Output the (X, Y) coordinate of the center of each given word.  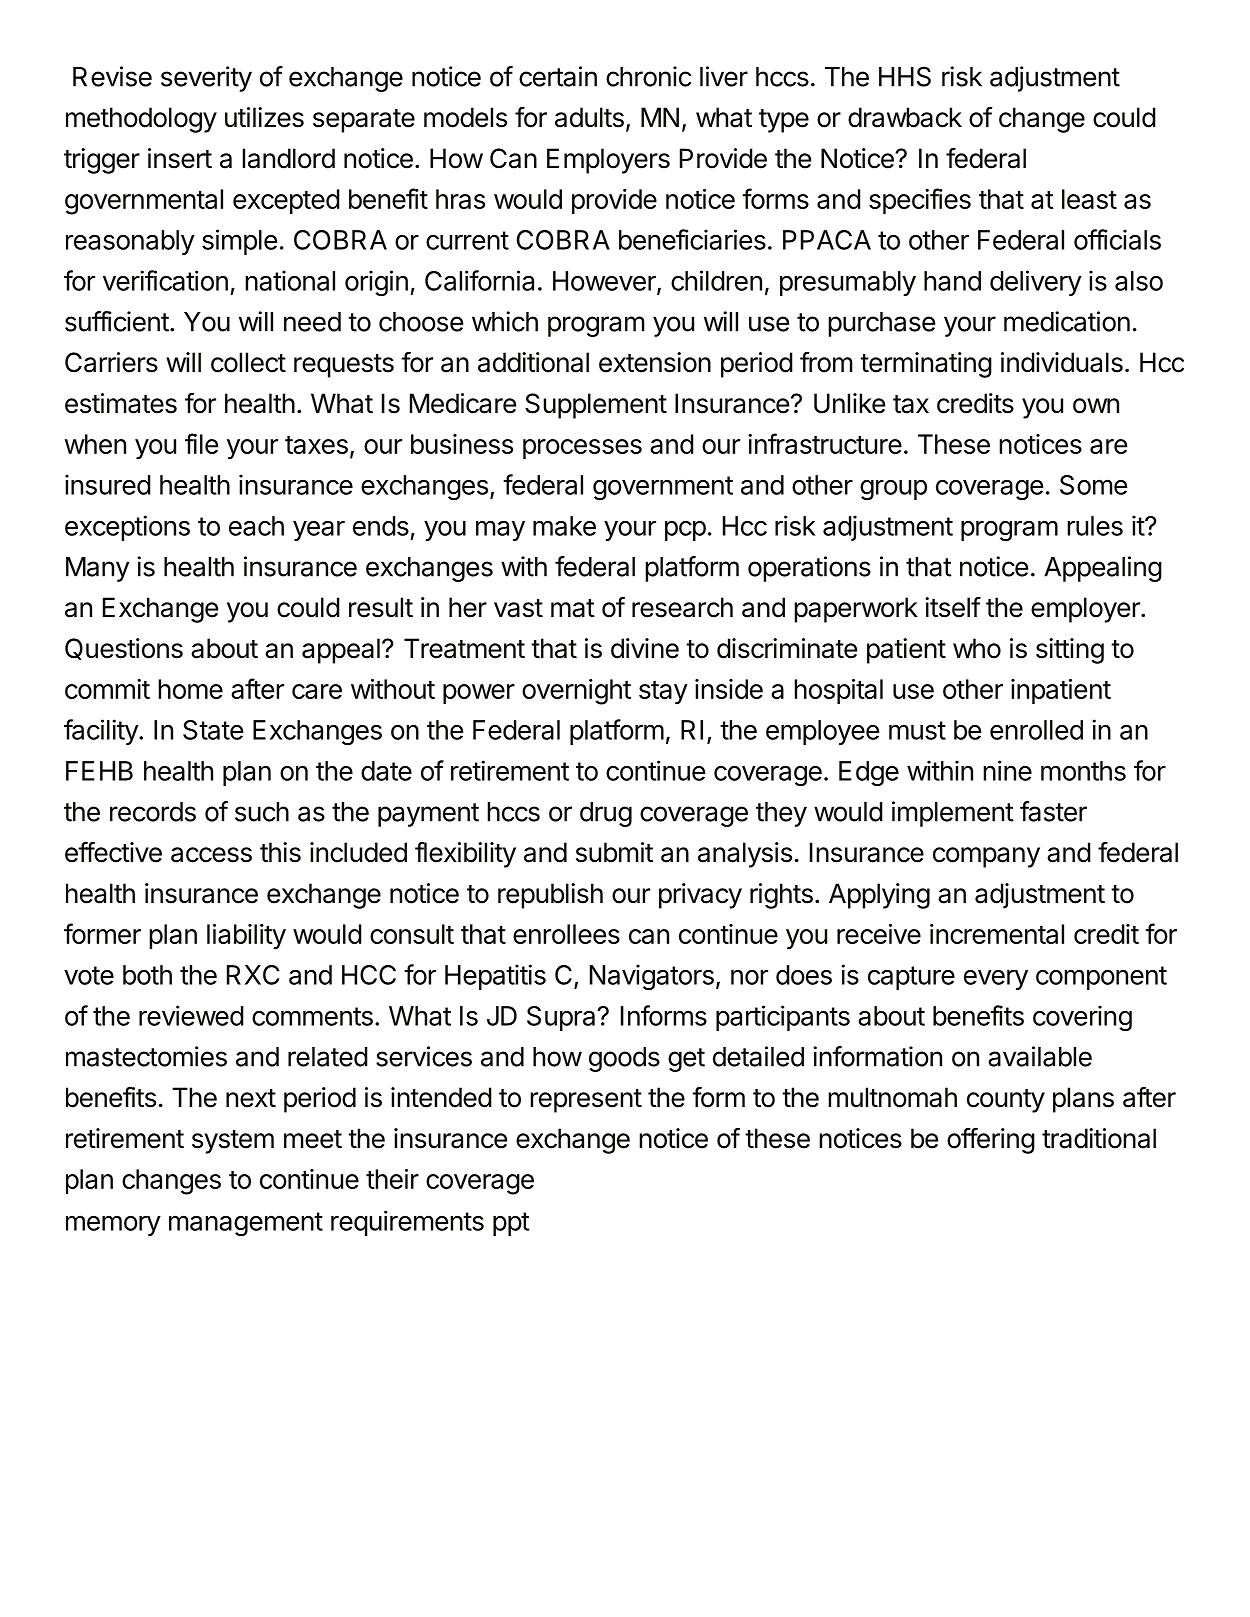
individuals (1062, 362)
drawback (905, 117)
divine (645, 648)
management (246, 1224)
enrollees (566, 934)
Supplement (596, 406)
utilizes (264, 117)
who (977, 648)
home (190, 689)
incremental (997, 934)
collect (248, 362)
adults (589, 117)
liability (246, 937)
